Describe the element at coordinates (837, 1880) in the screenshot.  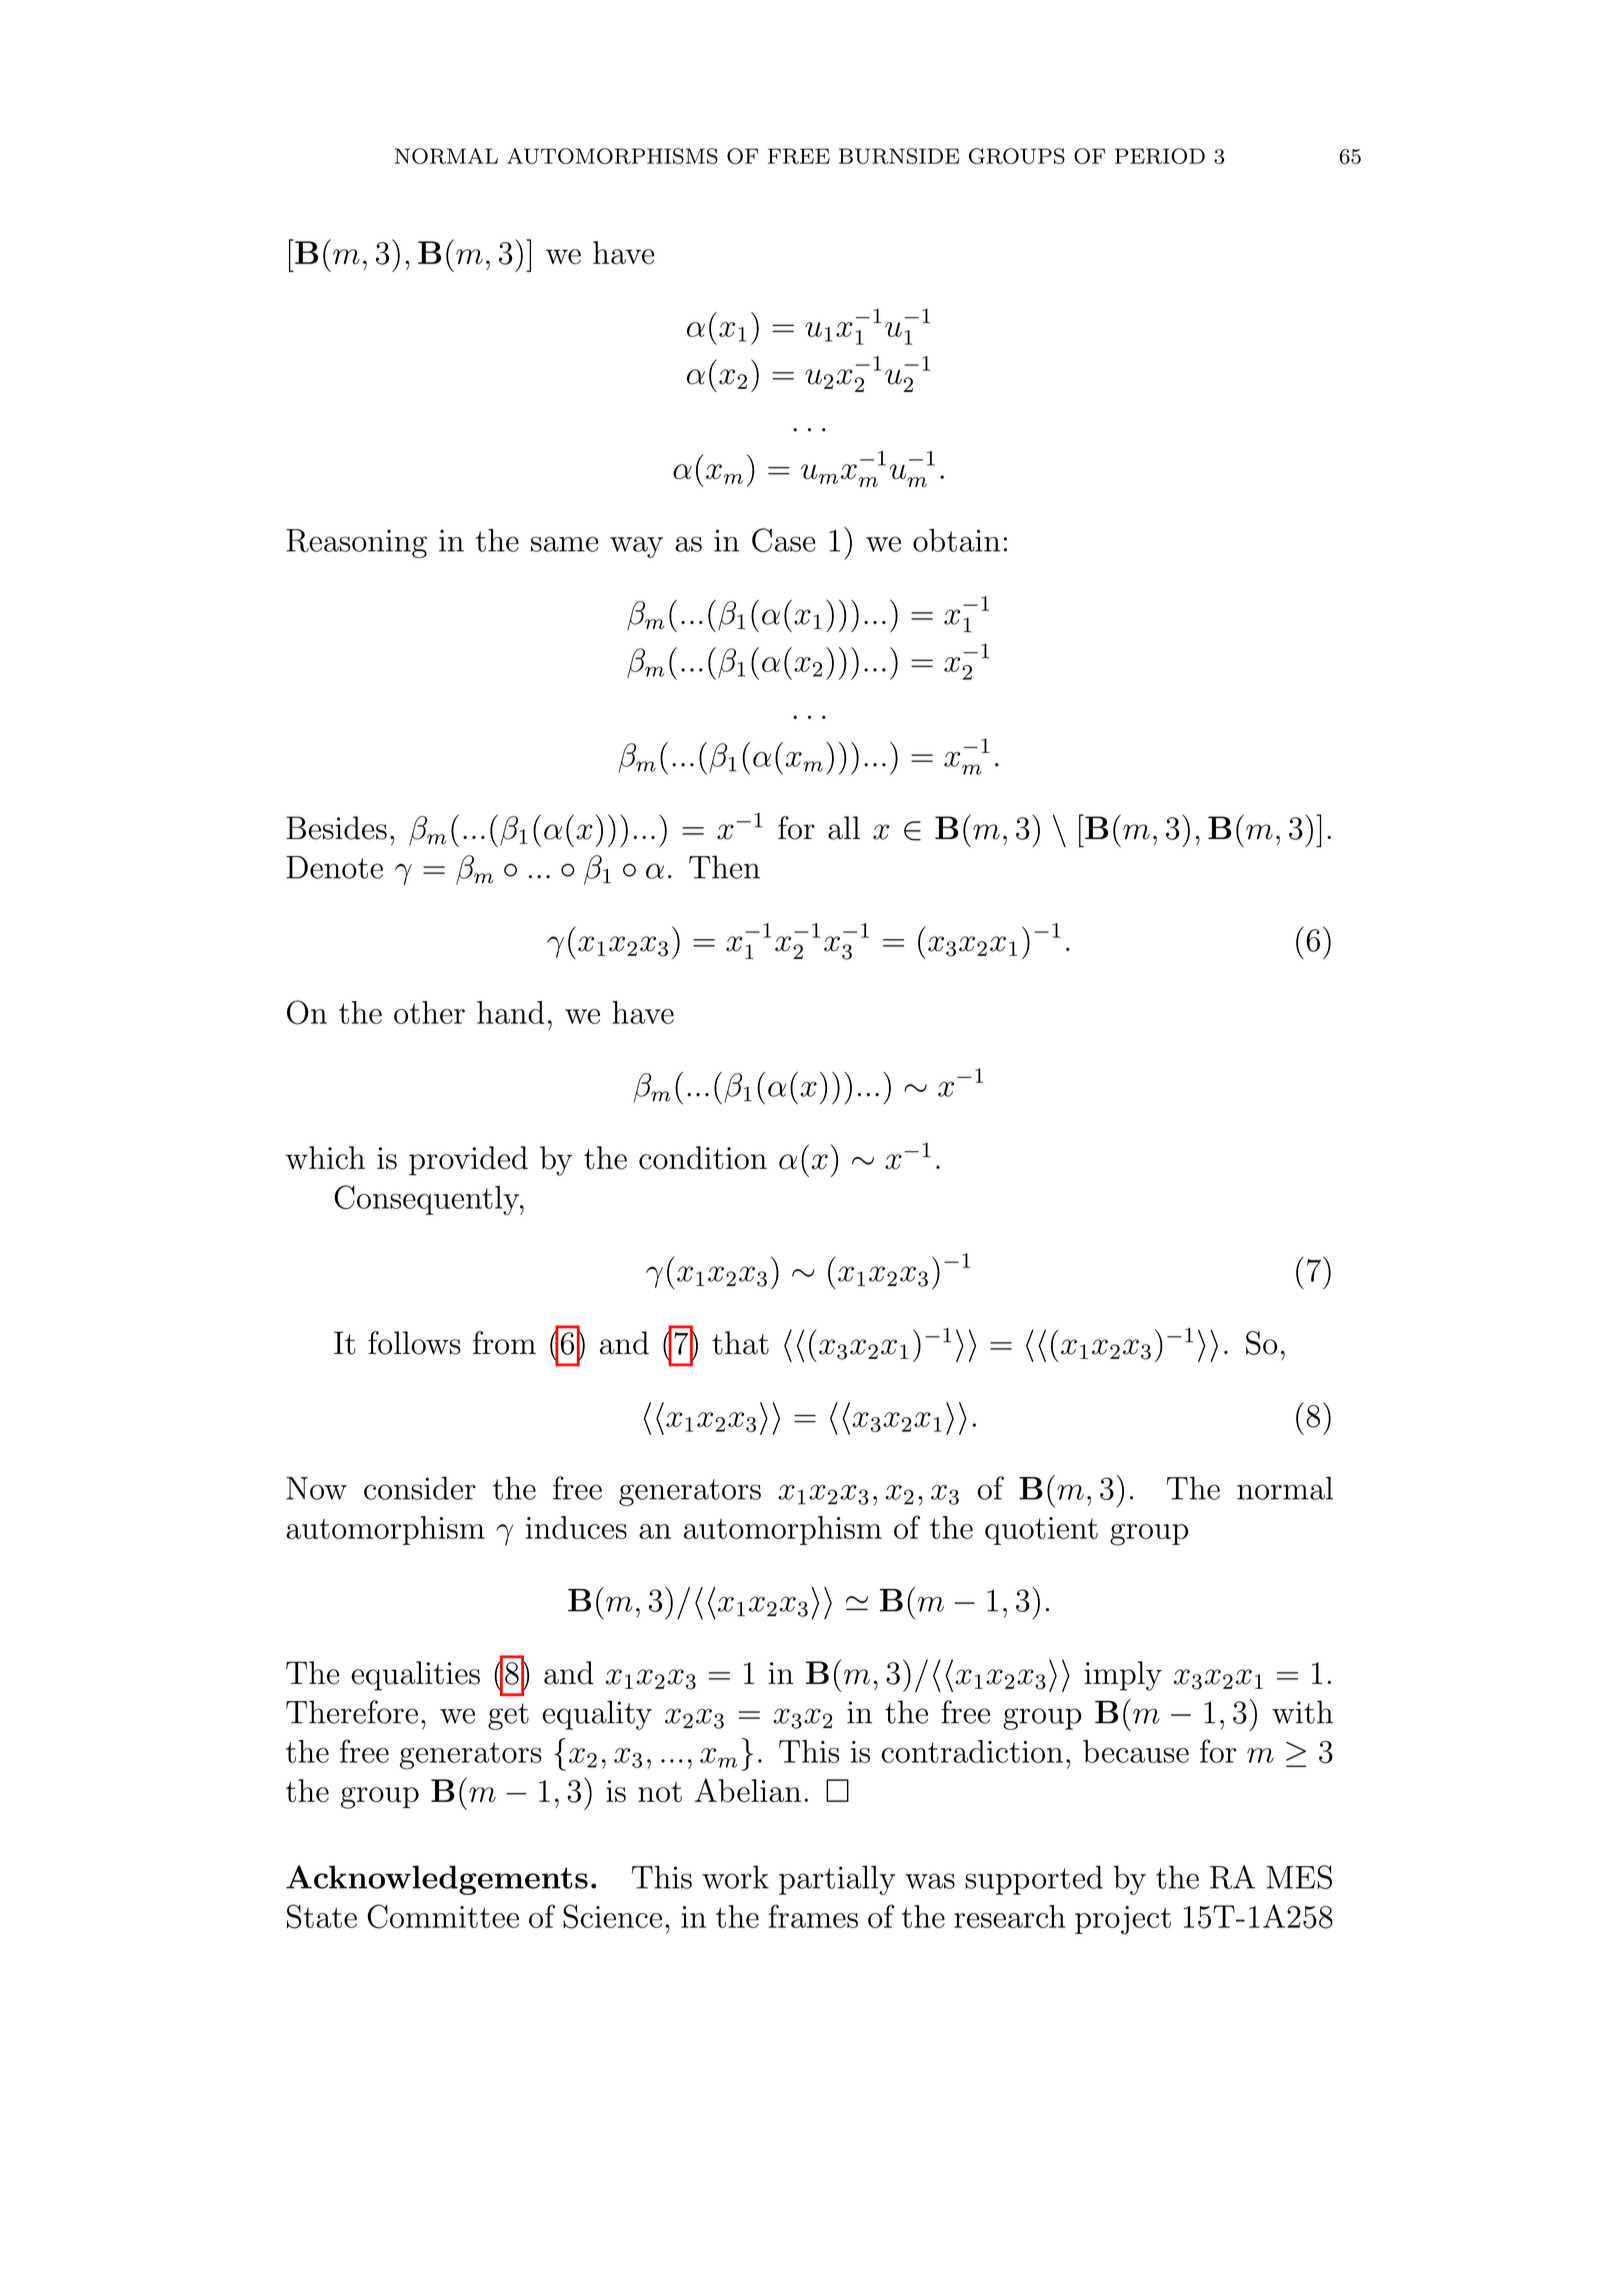
I see `partially` at that location.
